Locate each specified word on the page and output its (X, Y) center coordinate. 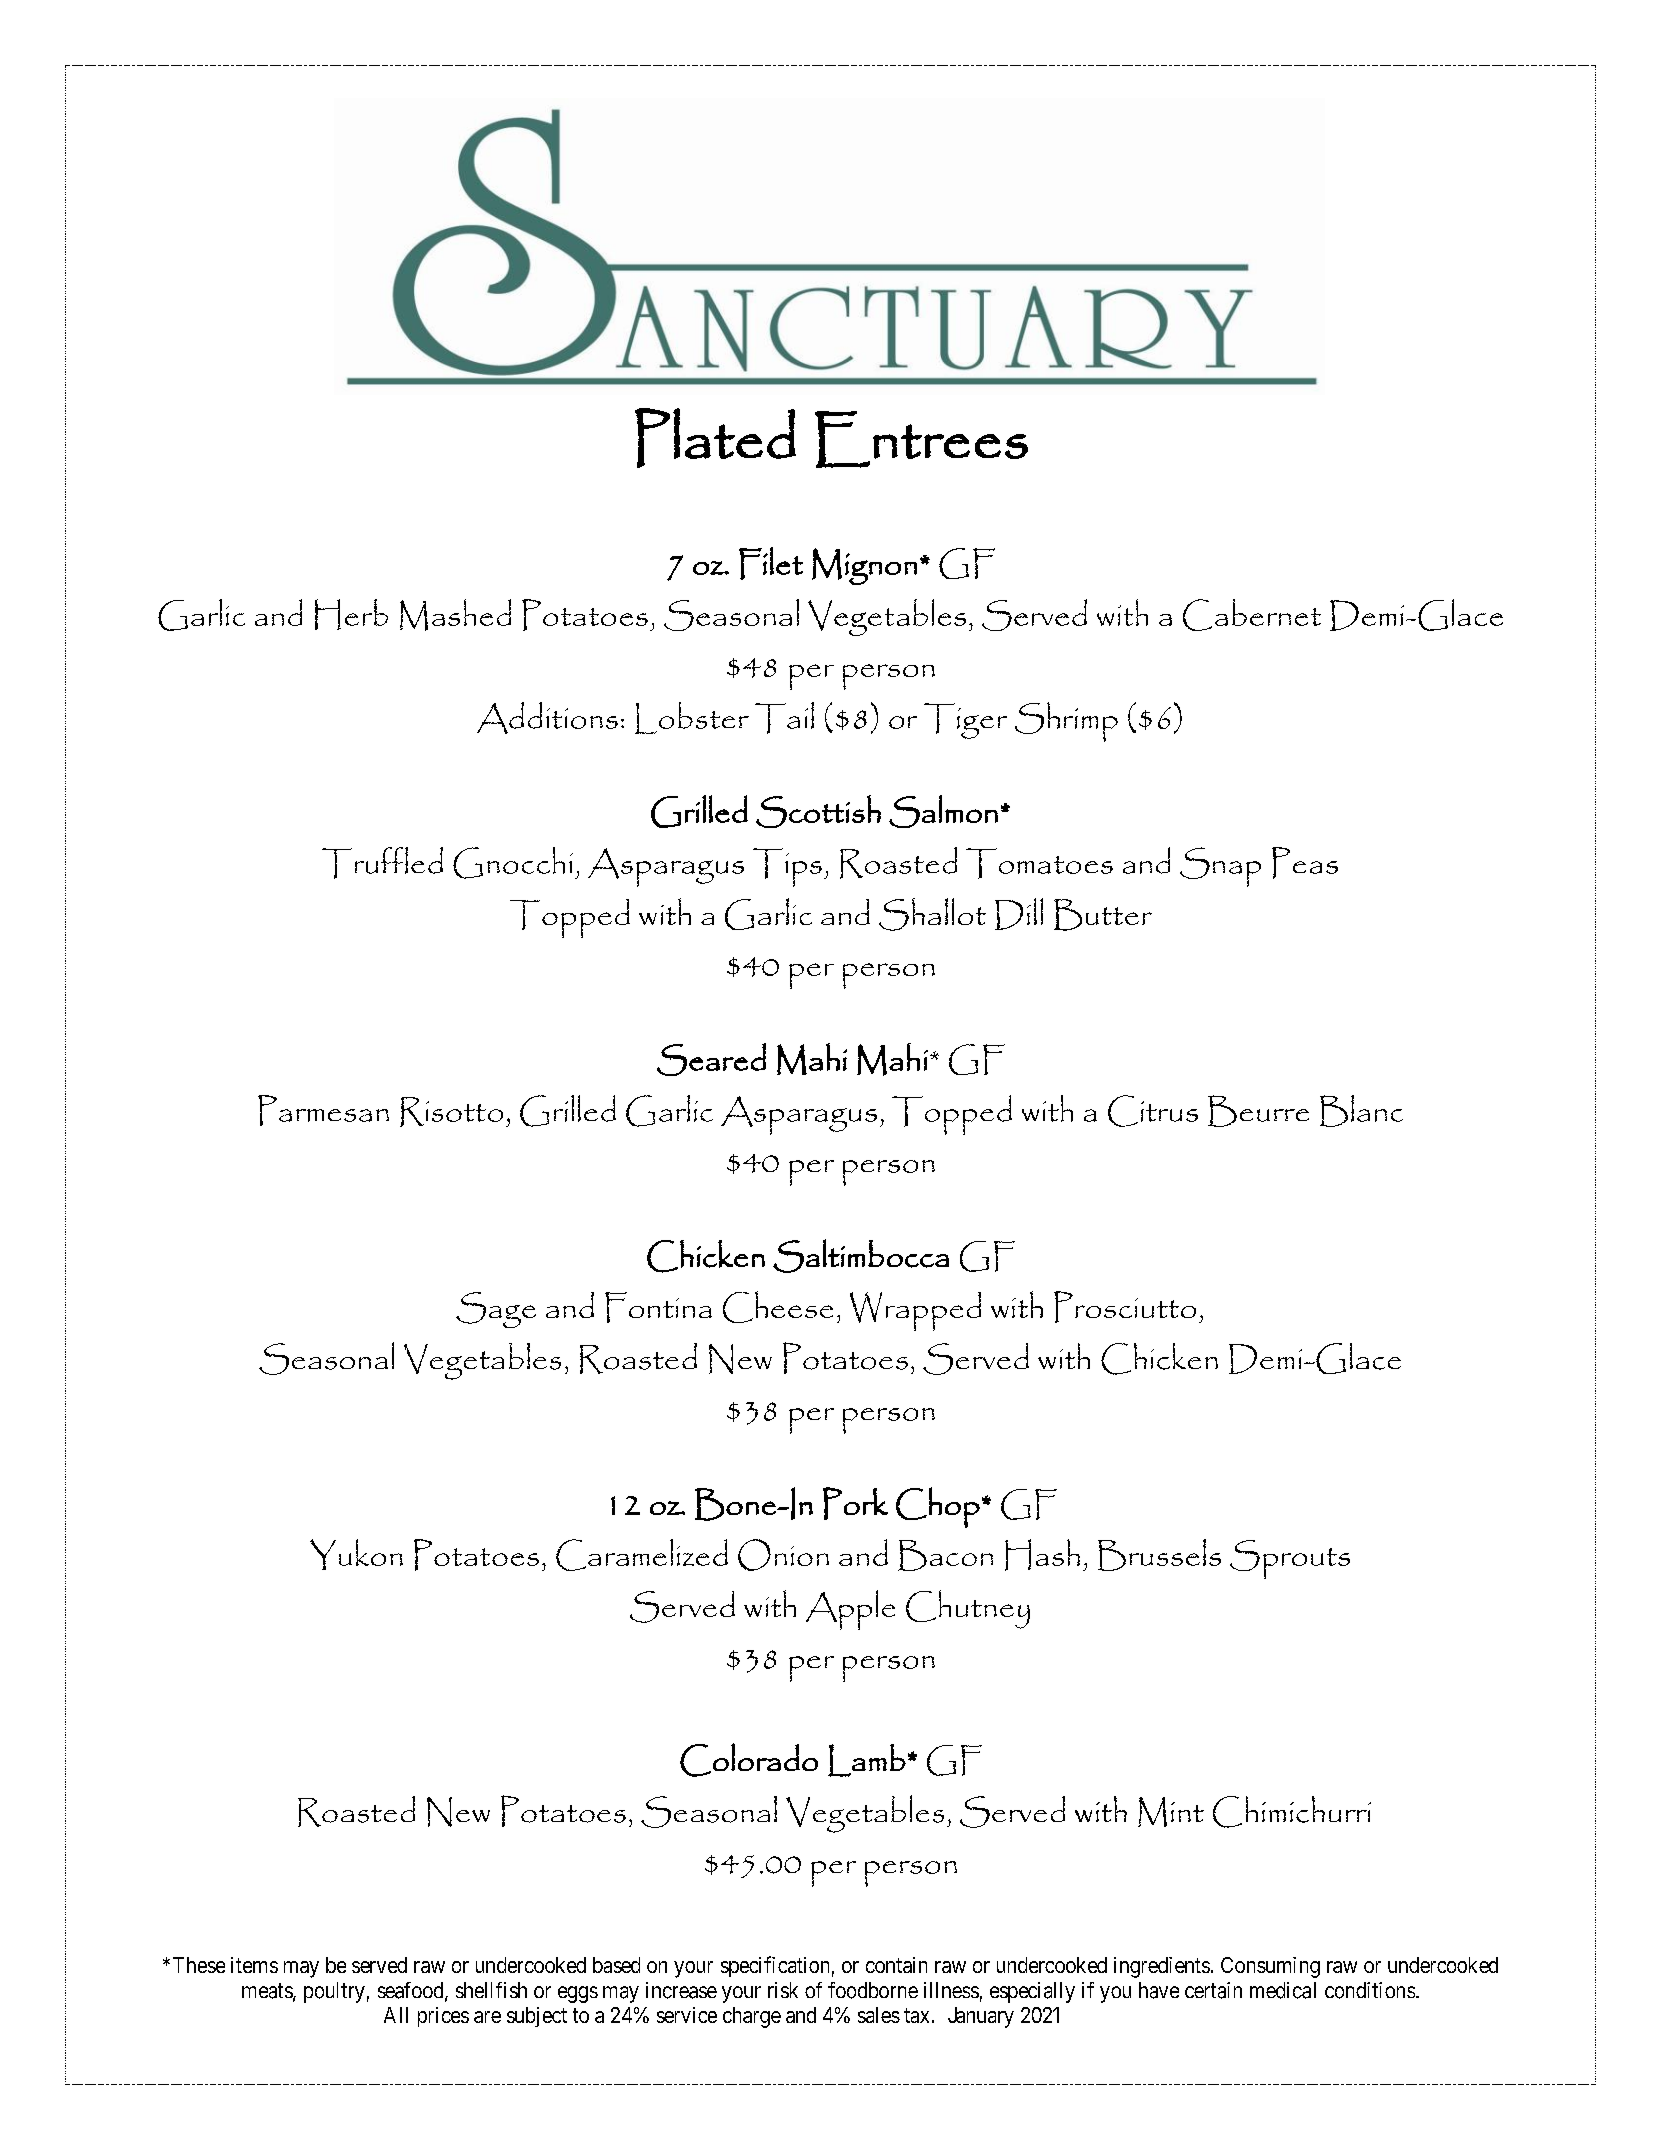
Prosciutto (1125, 1307)
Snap (1220, 867)
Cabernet (1252, 615)
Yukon (356, 1554)
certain (1213, 1990)
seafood (412, 1991)
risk (783, 1990)
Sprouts (1290, 1559)
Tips (787, 867)
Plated (715, 438)
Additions (547, 718)
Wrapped (915, 1311)
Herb (351, 614)
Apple (850, 1610)
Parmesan (323, 1110)
